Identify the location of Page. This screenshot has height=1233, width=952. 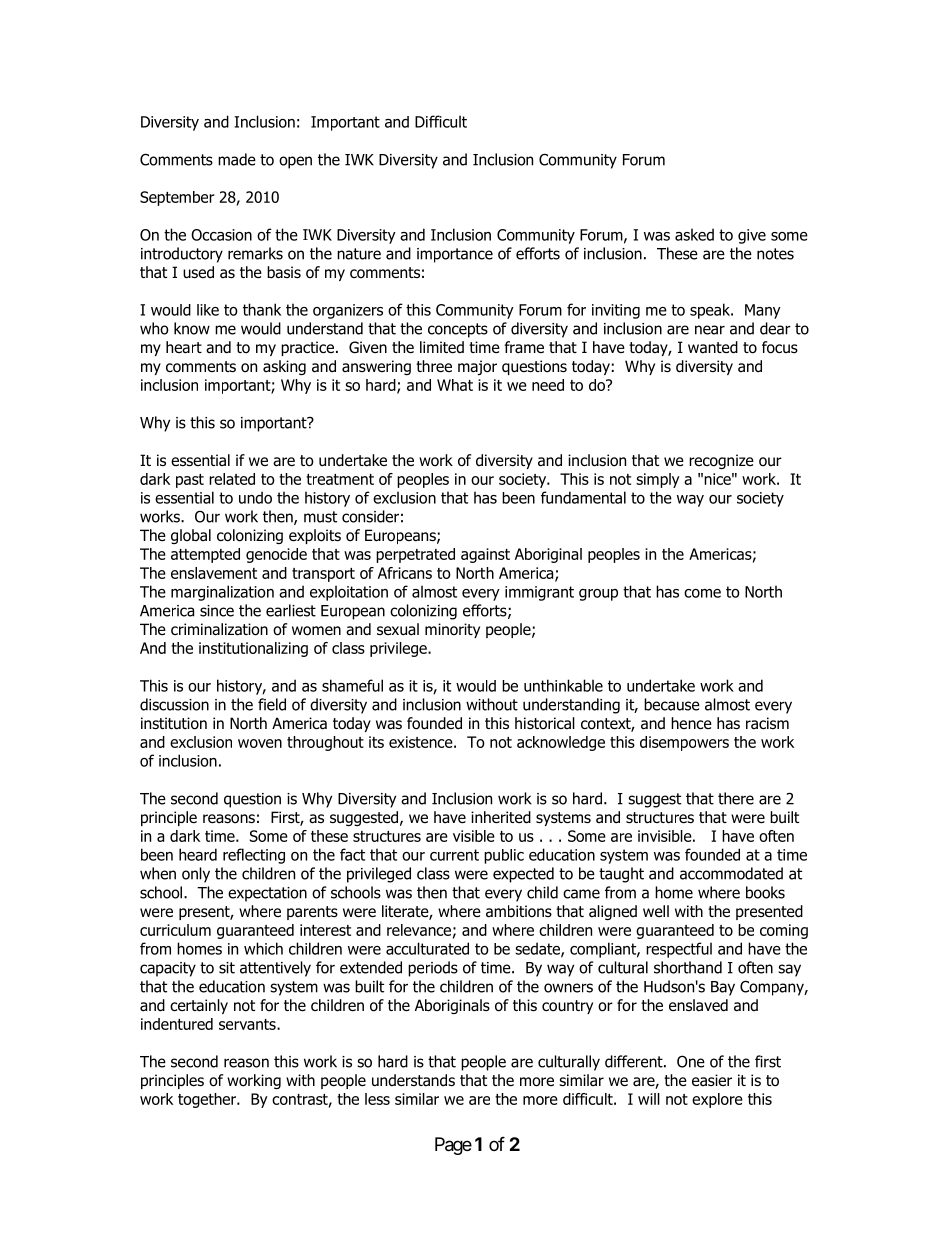
(453, 1146).
